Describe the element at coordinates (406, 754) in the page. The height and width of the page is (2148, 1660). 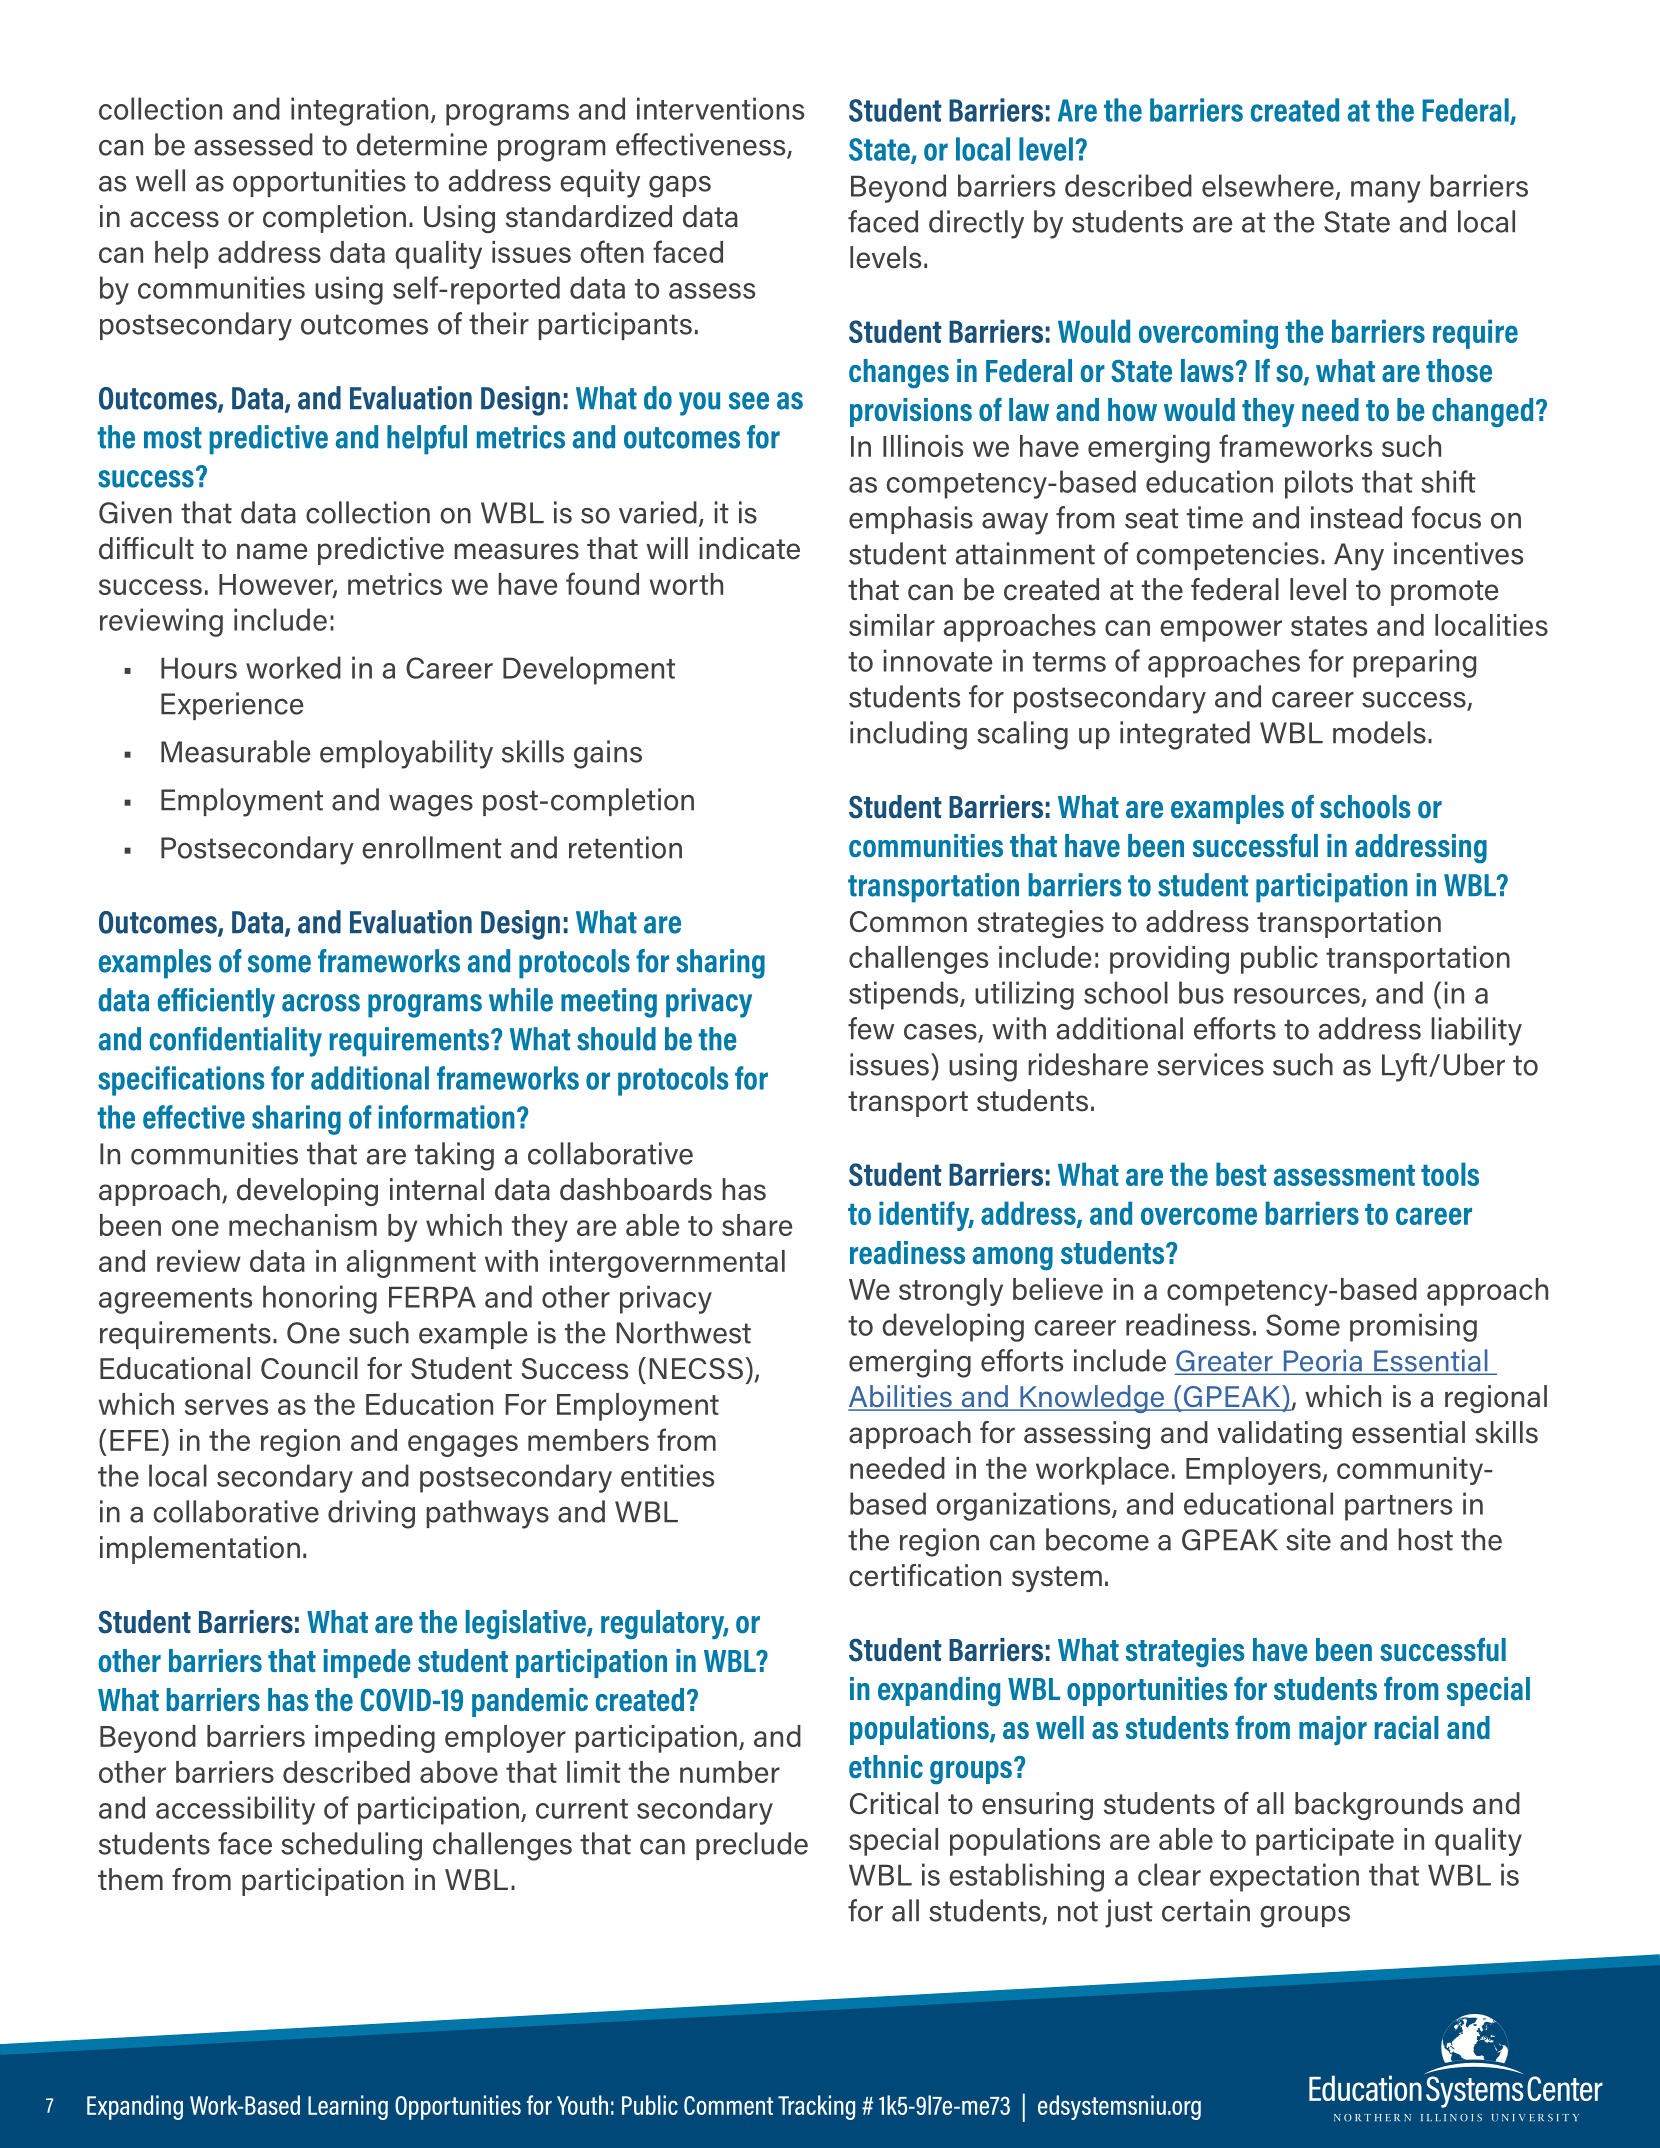
I see `employability` at that location.
